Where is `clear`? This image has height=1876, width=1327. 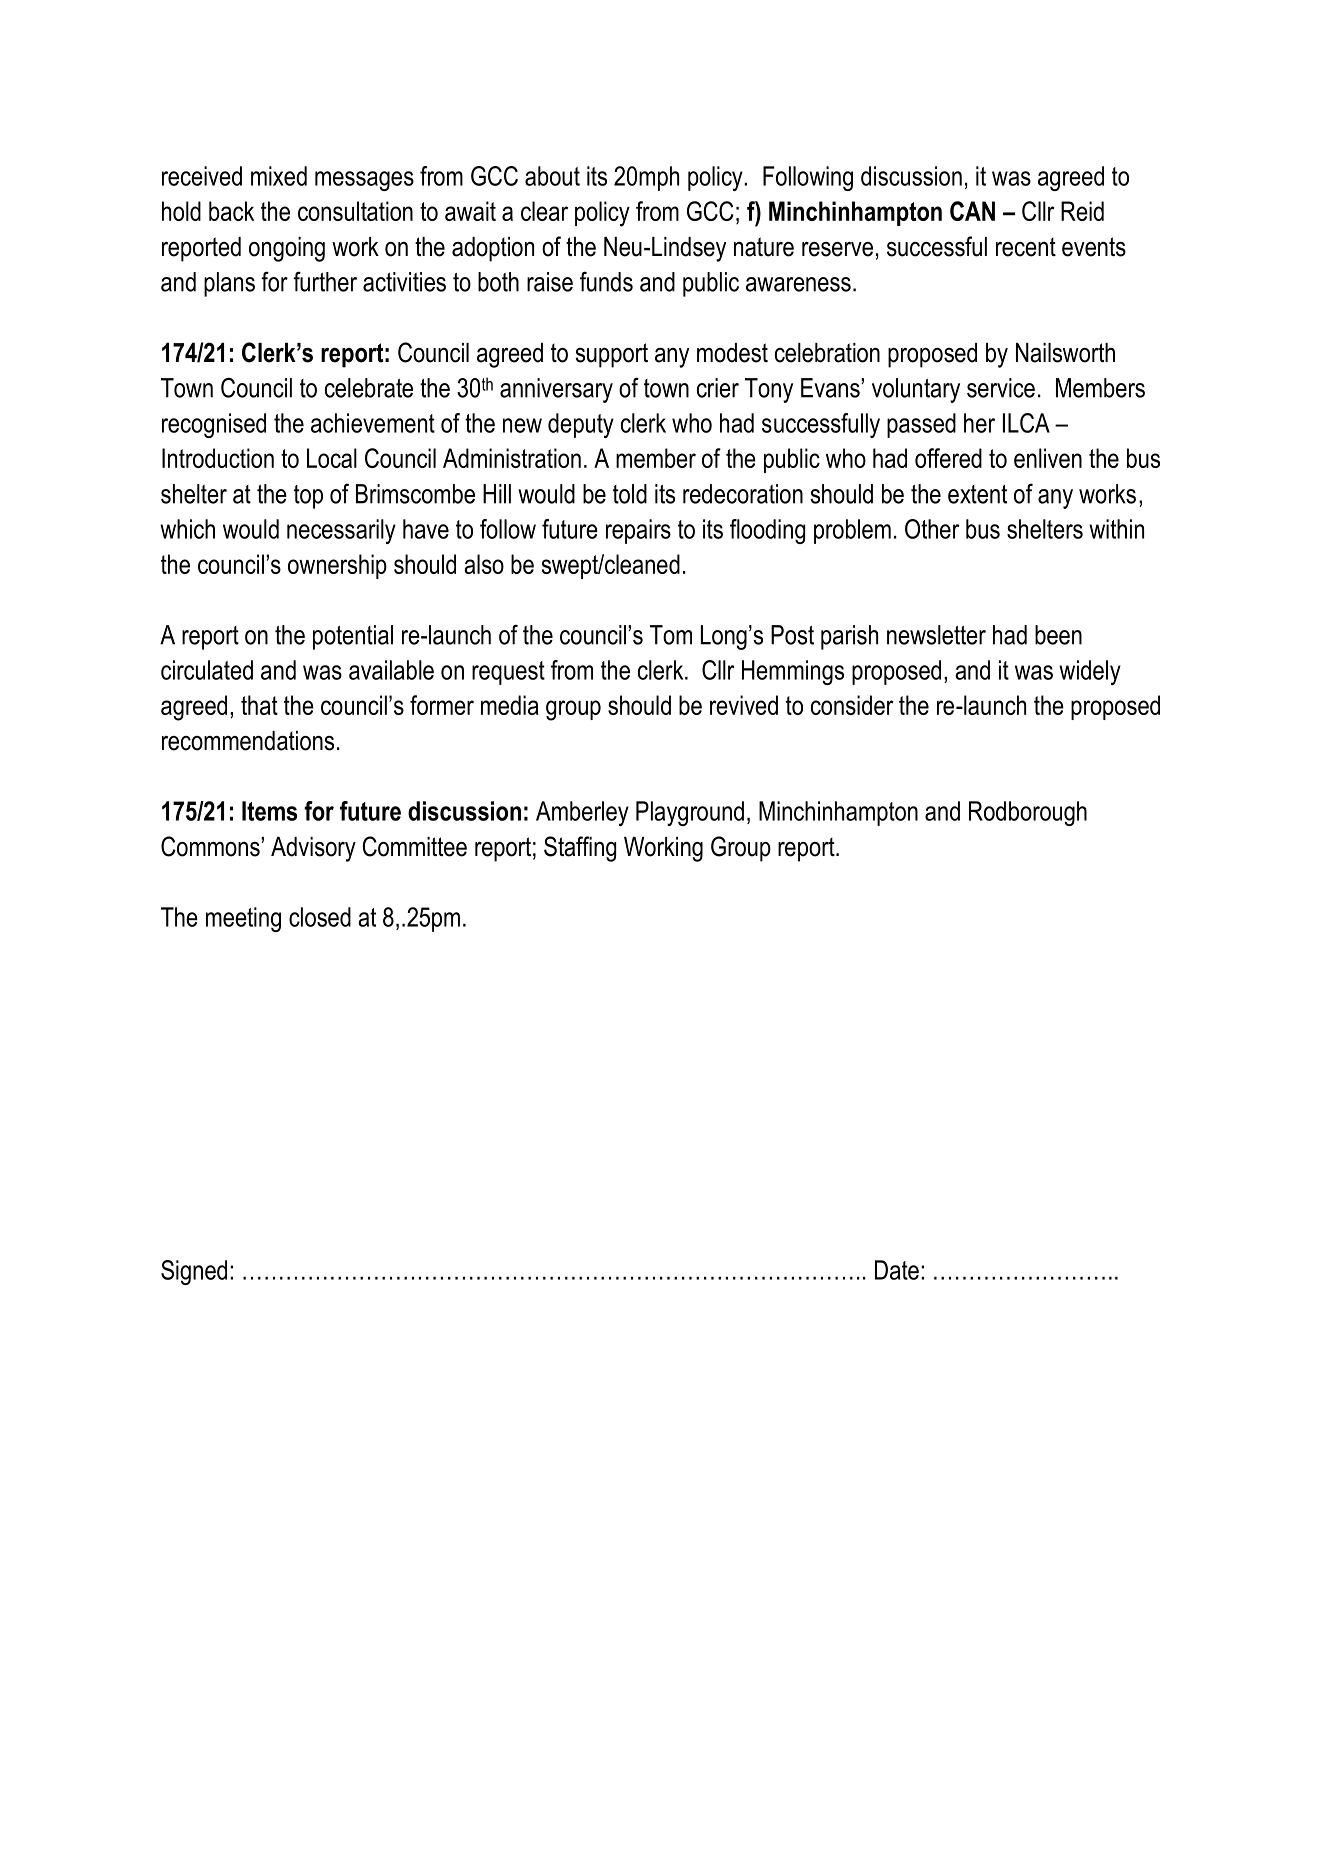 clear is located at coordinates (544, 211).
